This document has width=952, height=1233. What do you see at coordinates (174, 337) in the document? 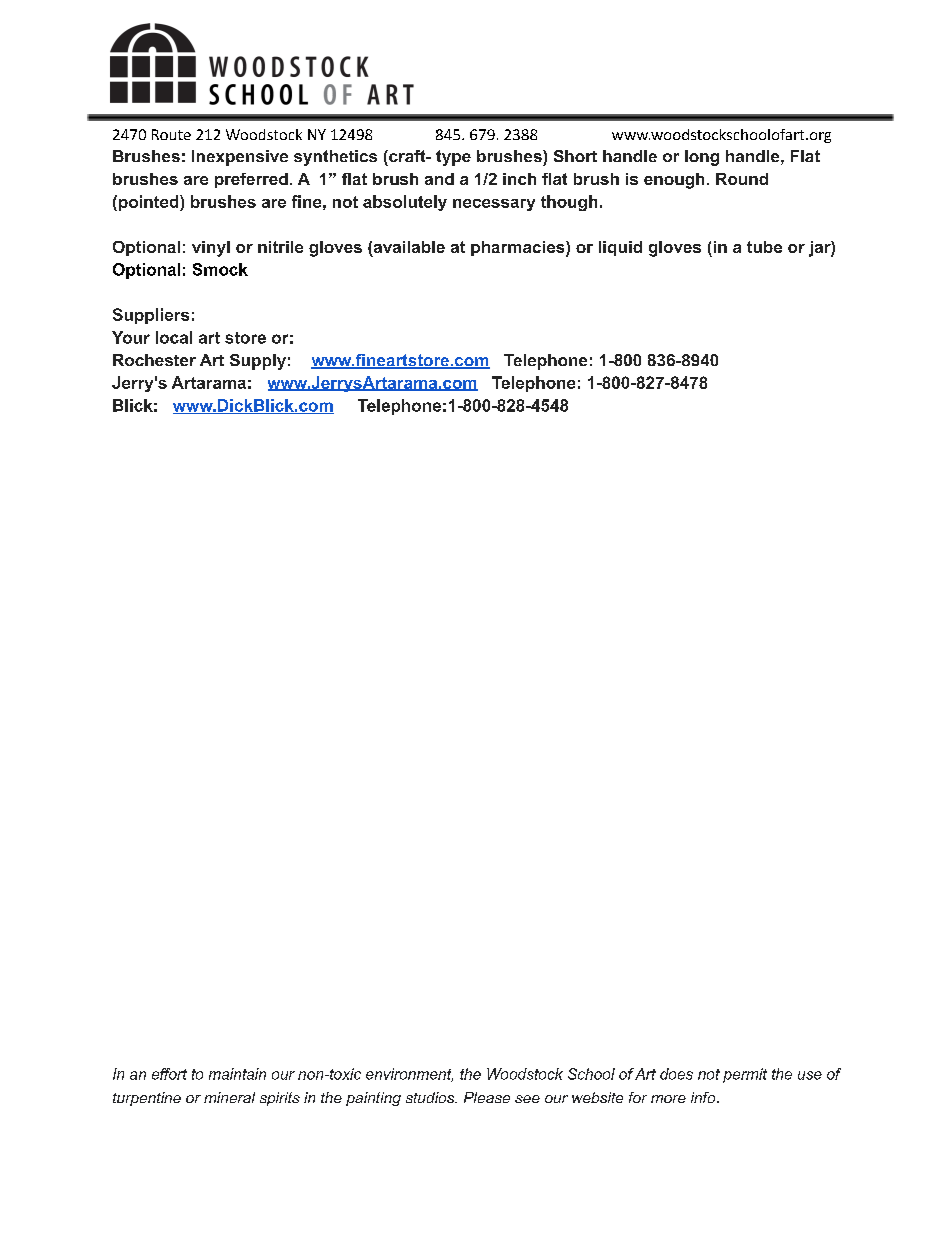
I see `local` at bounding box center [174, 337].
